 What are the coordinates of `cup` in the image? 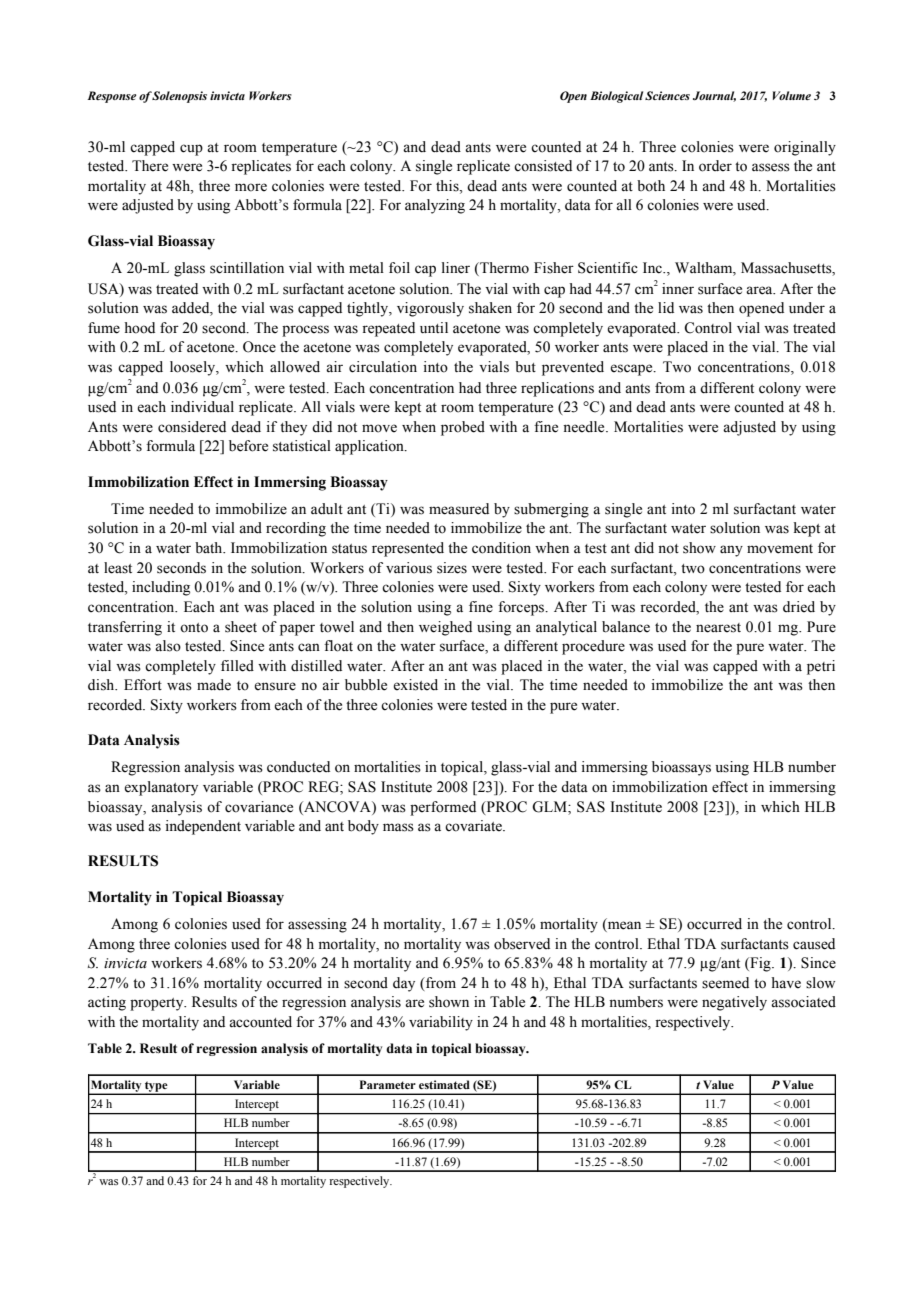 It's located at (191, 150).
